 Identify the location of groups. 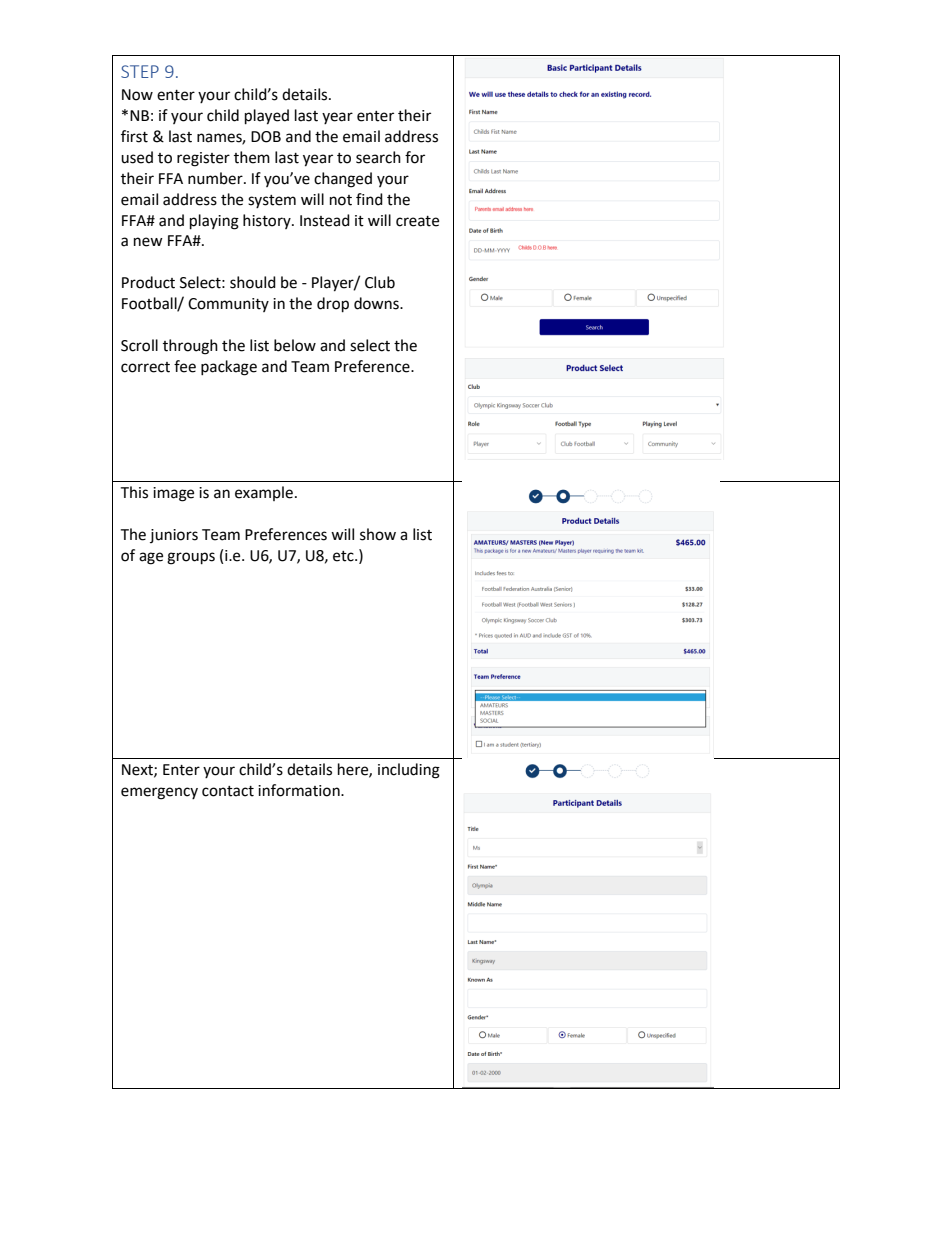
(191, 558).
